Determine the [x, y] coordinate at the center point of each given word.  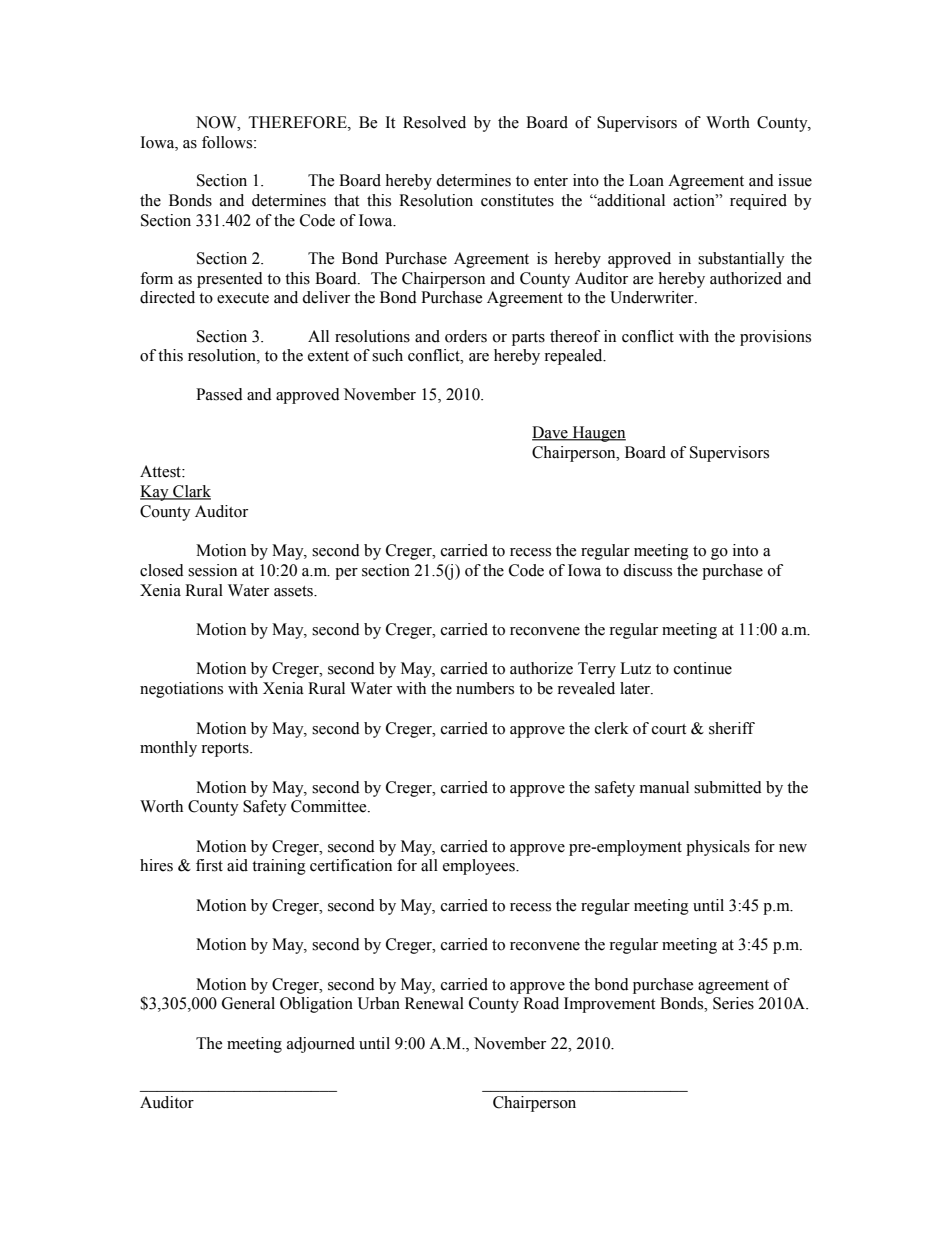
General [248, 1003]
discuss [647, 570]
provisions [775, 338]
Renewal [434, 1003]
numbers [485, 688]
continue [703, 668]
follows [228, 142]
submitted [728, 787]
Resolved [434, 122]
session [212, 570]
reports [226, 750]
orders [466, 336]
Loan [646, 180]
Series [733, 1003]
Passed [219, 394]
